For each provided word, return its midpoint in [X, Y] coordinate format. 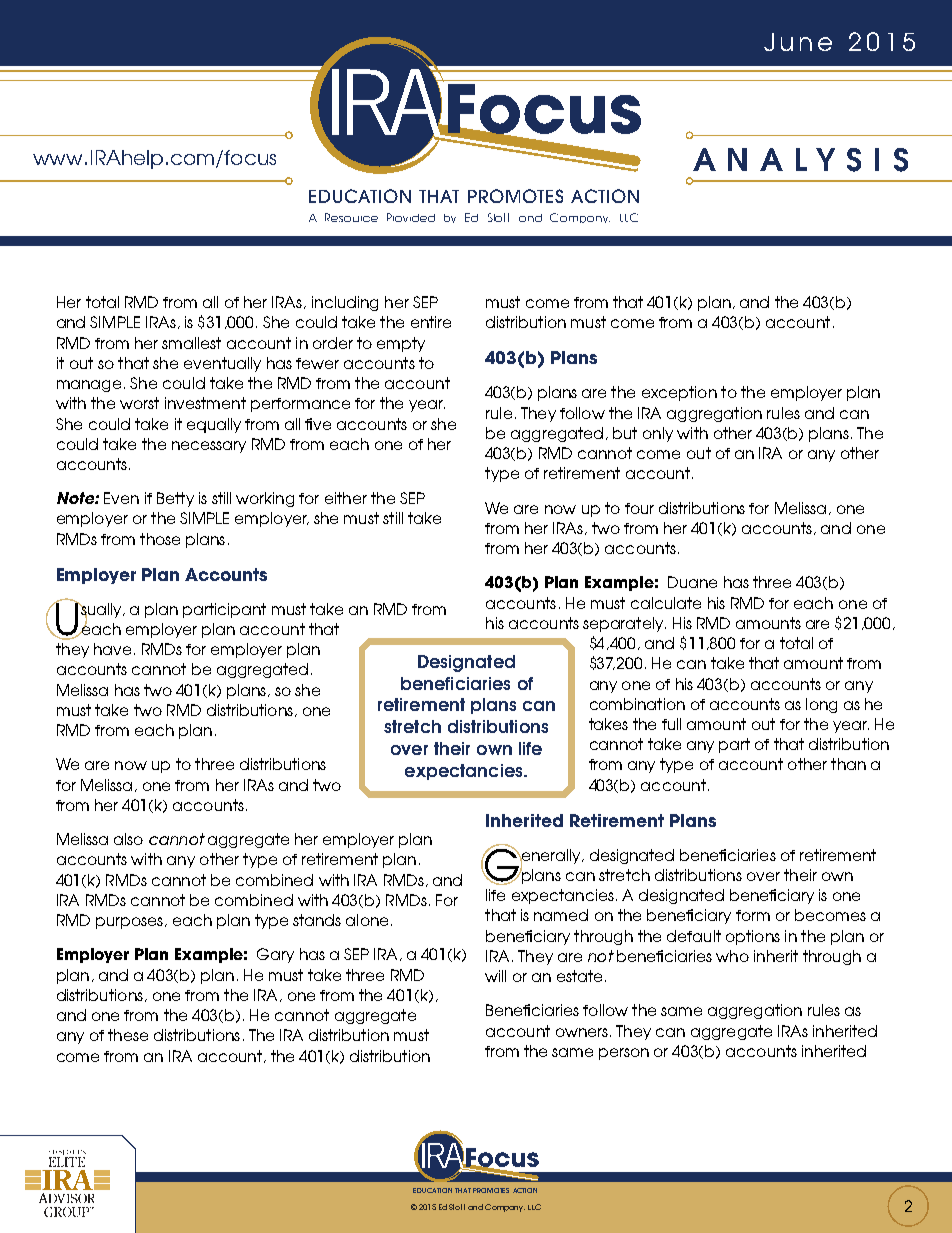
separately [624, 624]
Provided [411, 217]
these [128, 1035]
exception [679, 393]
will [495, 976]
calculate [666, 603]
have [112, 649]
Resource [351, 217]
